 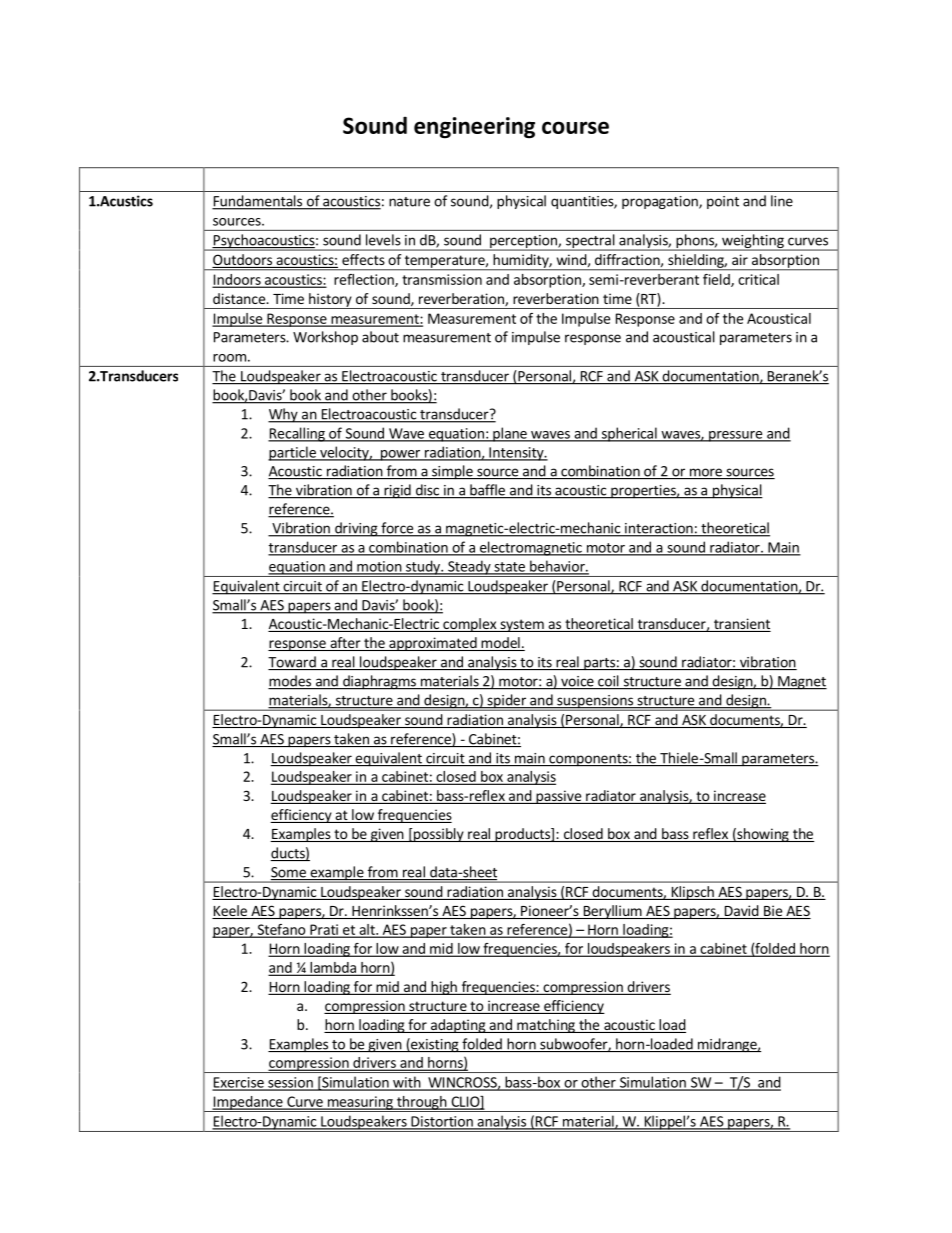 I want to click on pressure, so click(x=736, y=436).
